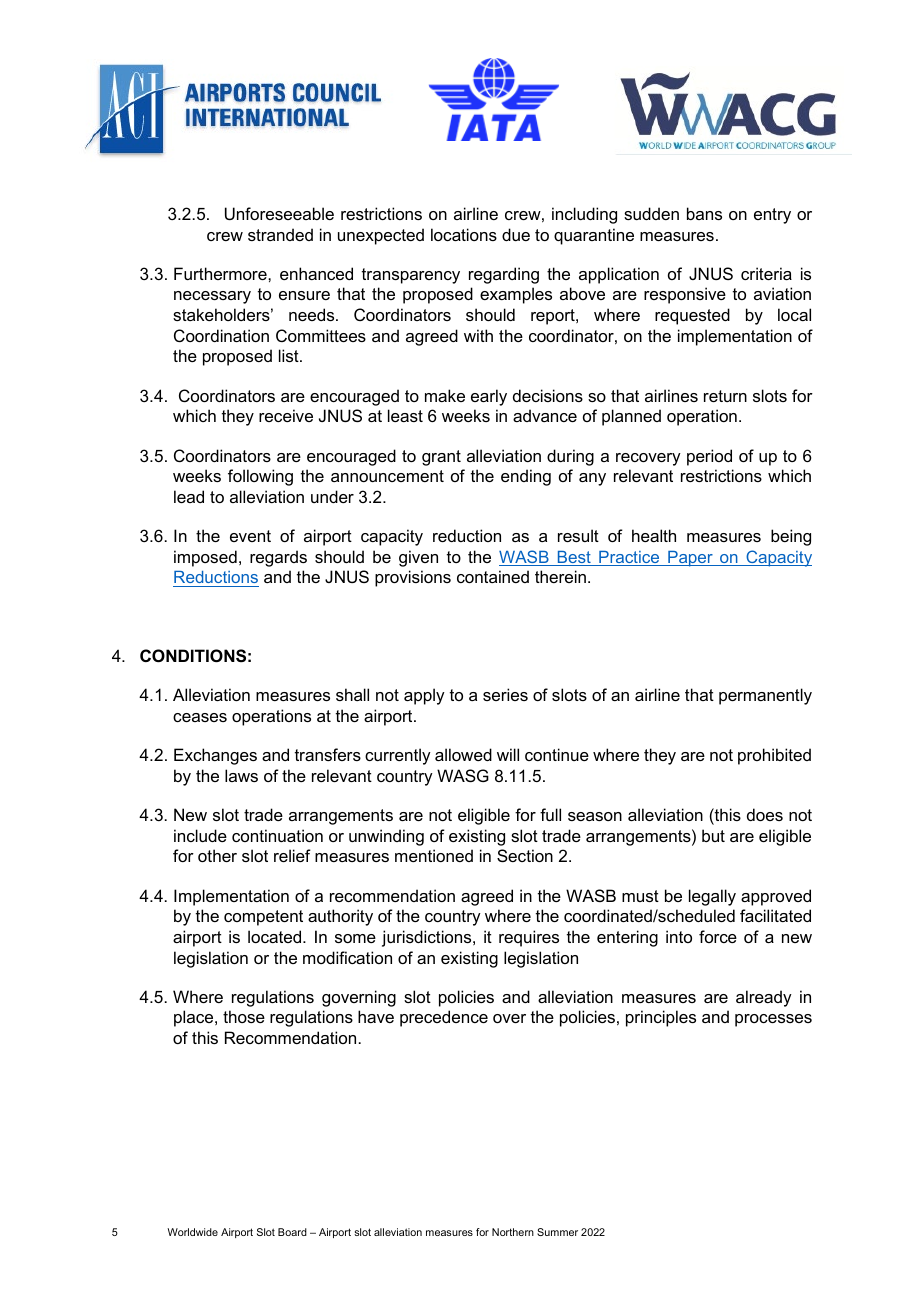 This screenshot has width=924, height=1308. Describe the element at coordinates (277, 835) in the screenshot. I see `continuation` at that location.
